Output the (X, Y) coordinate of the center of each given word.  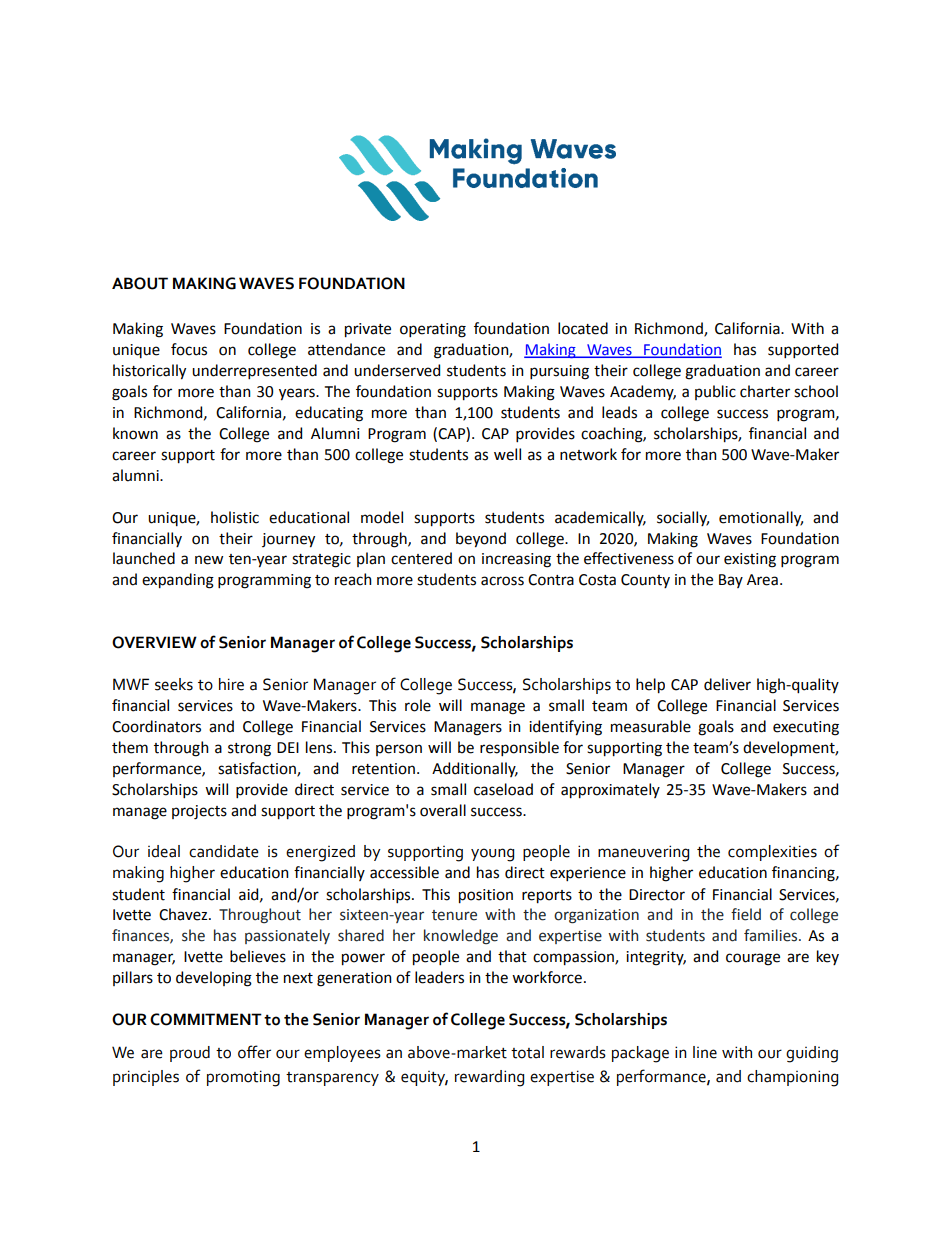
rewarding (489, 1078)
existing (750, 560)
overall (443, 810)
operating (433, 330)
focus (189, 349)
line (705, 1052)
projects (199, 812)
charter (765, 391)
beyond (481, 540)
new (209, 560)
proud (190, 1054)
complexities (772, 853)
